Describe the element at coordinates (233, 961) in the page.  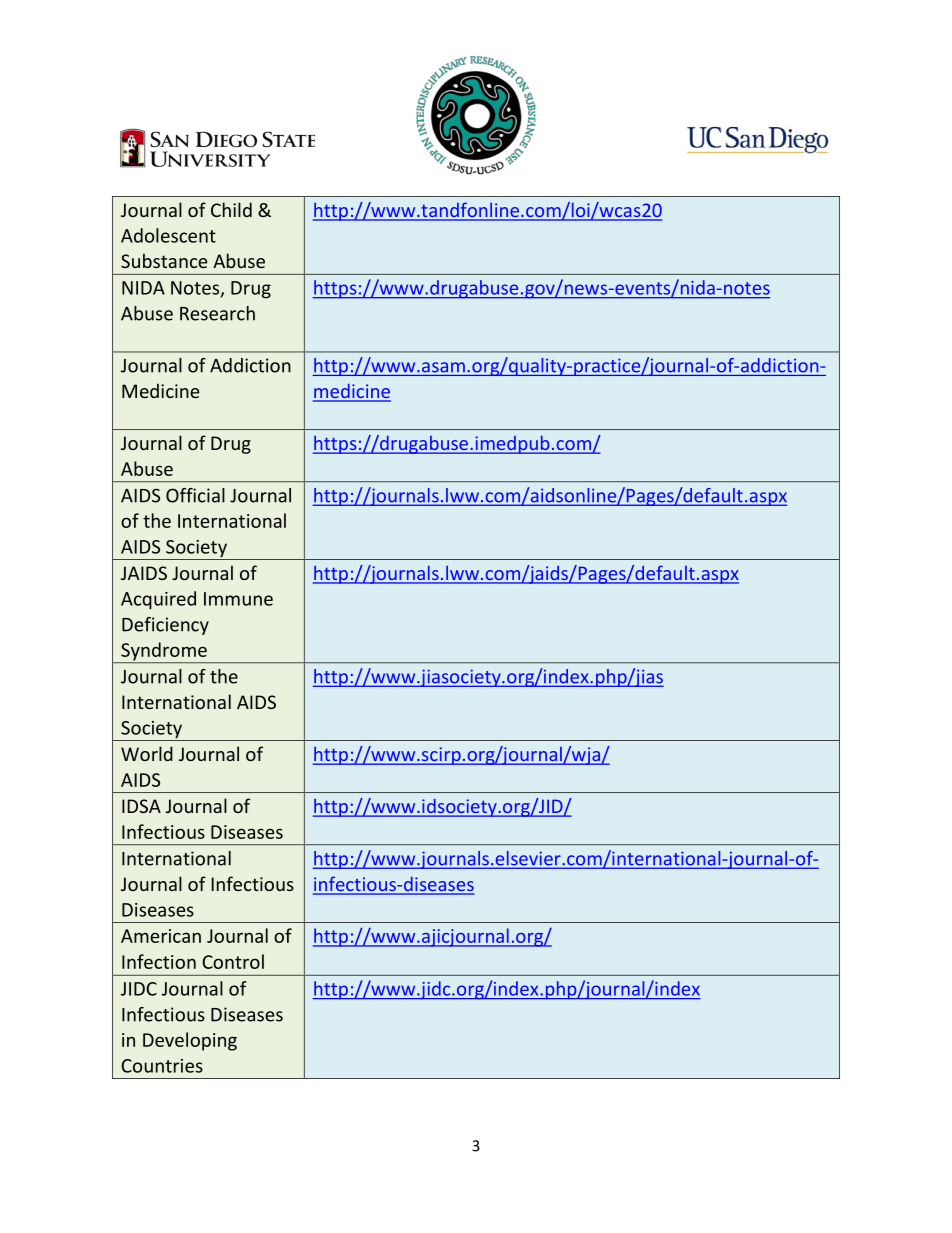
I see `Control` at that location.
